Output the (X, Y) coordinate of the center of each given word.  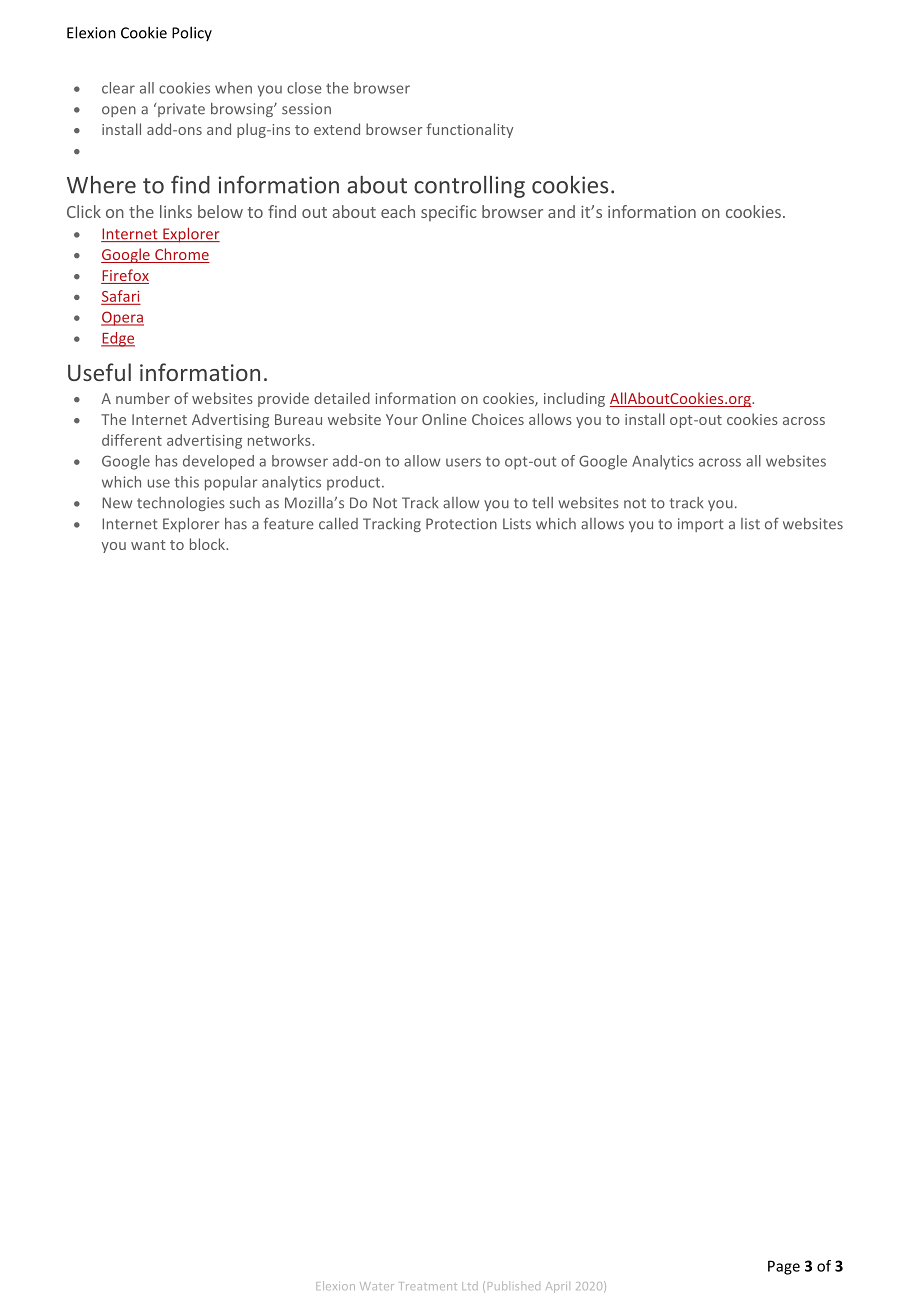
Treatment (429, 1286)
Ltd (470, 1285)
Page (784, 1267)
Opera (122, 318)
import (701, 525)
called (338, 524)
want (148, 545)
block (208, 544)
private (181, 110)
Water (377, 1286)
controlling (469, 187)
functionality (469, 130)
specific (449, 213)
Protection (461, 524)
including (574, 399)
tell (542, 503)
